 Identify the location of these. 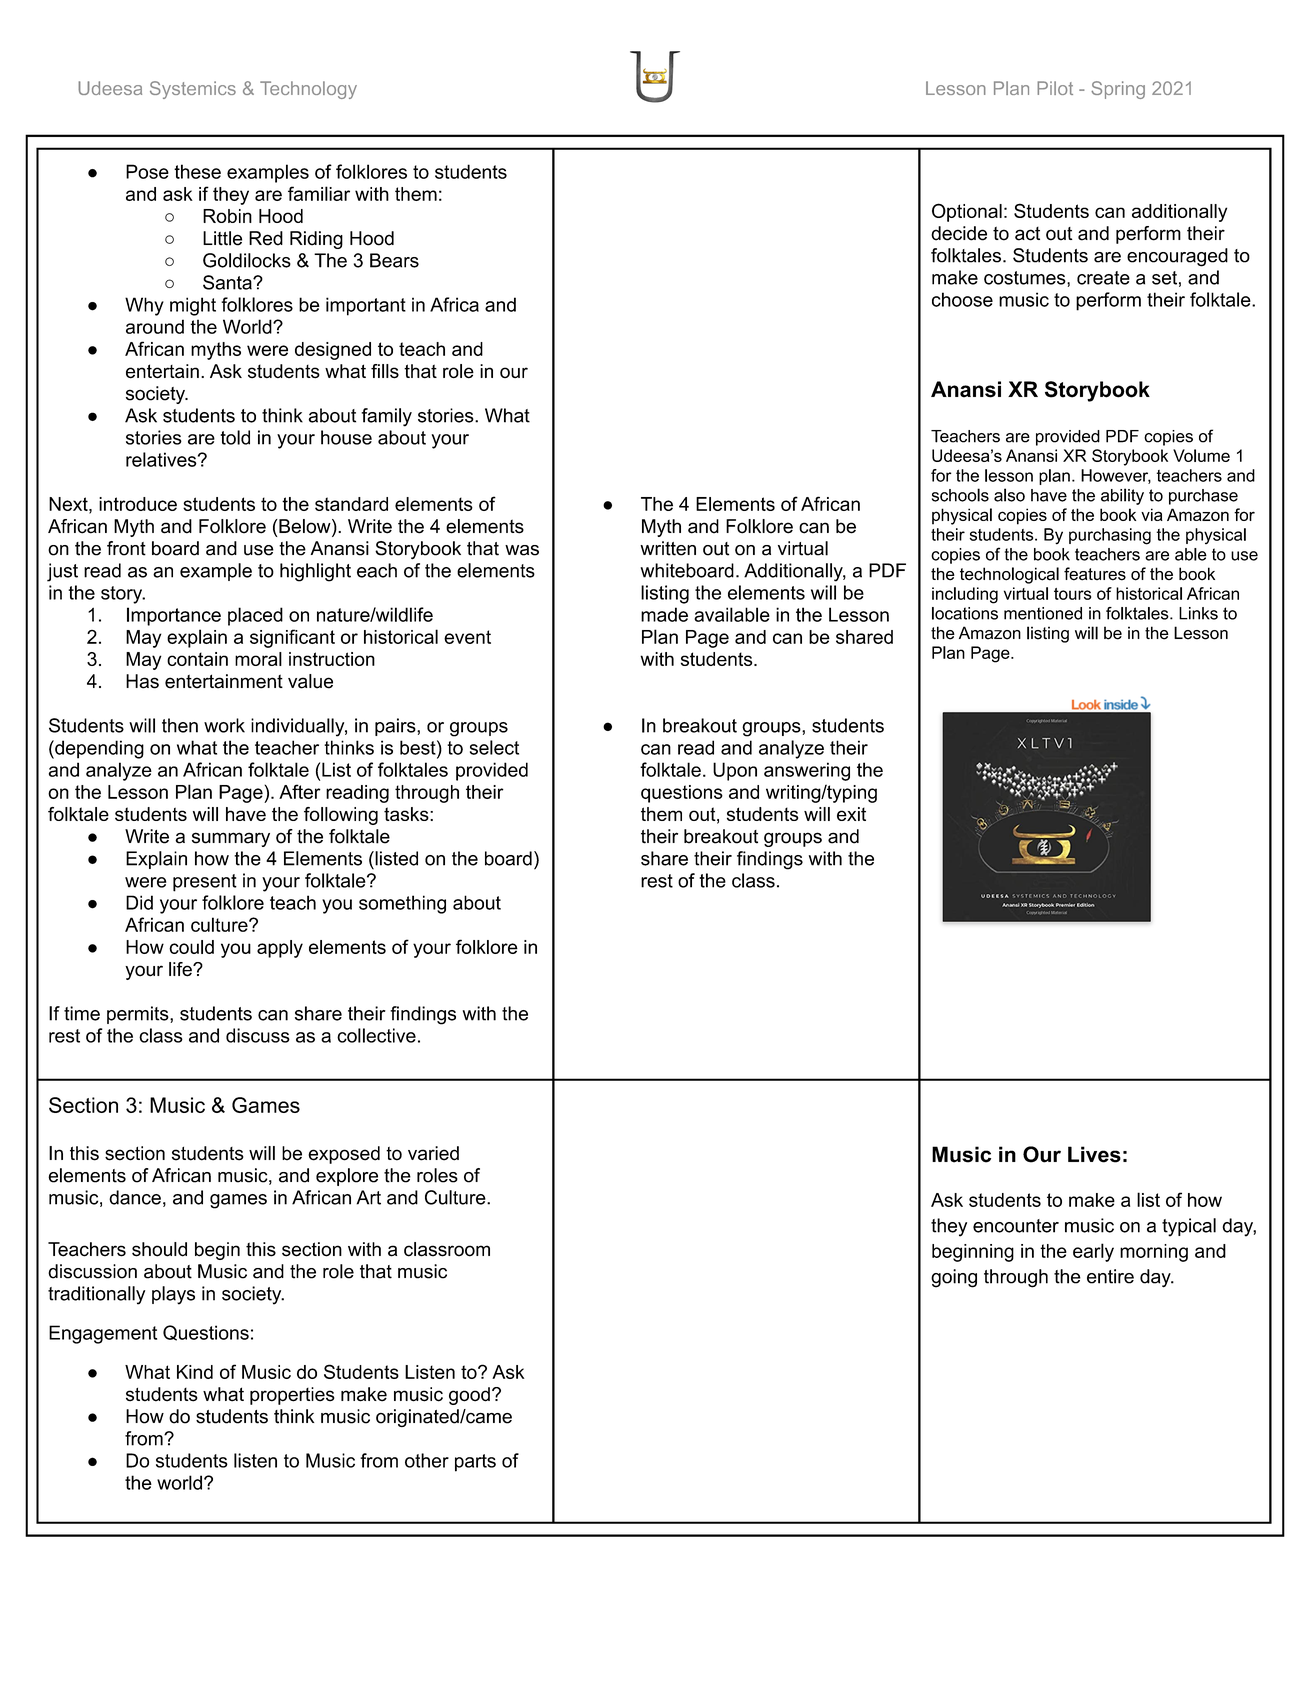
(197, 171).
